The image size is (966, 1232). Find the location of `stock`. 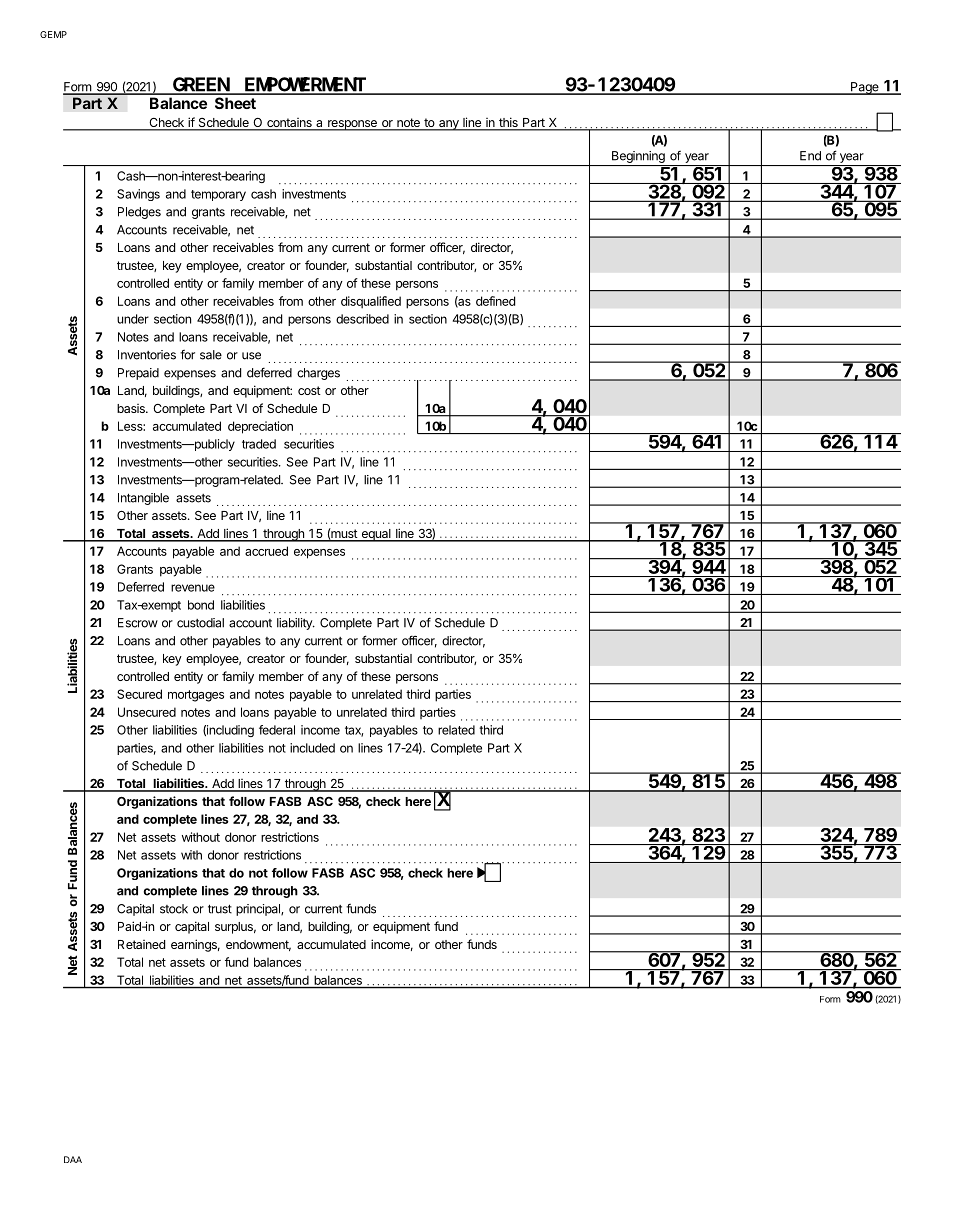

stock is located at coordinates (174, 909).
